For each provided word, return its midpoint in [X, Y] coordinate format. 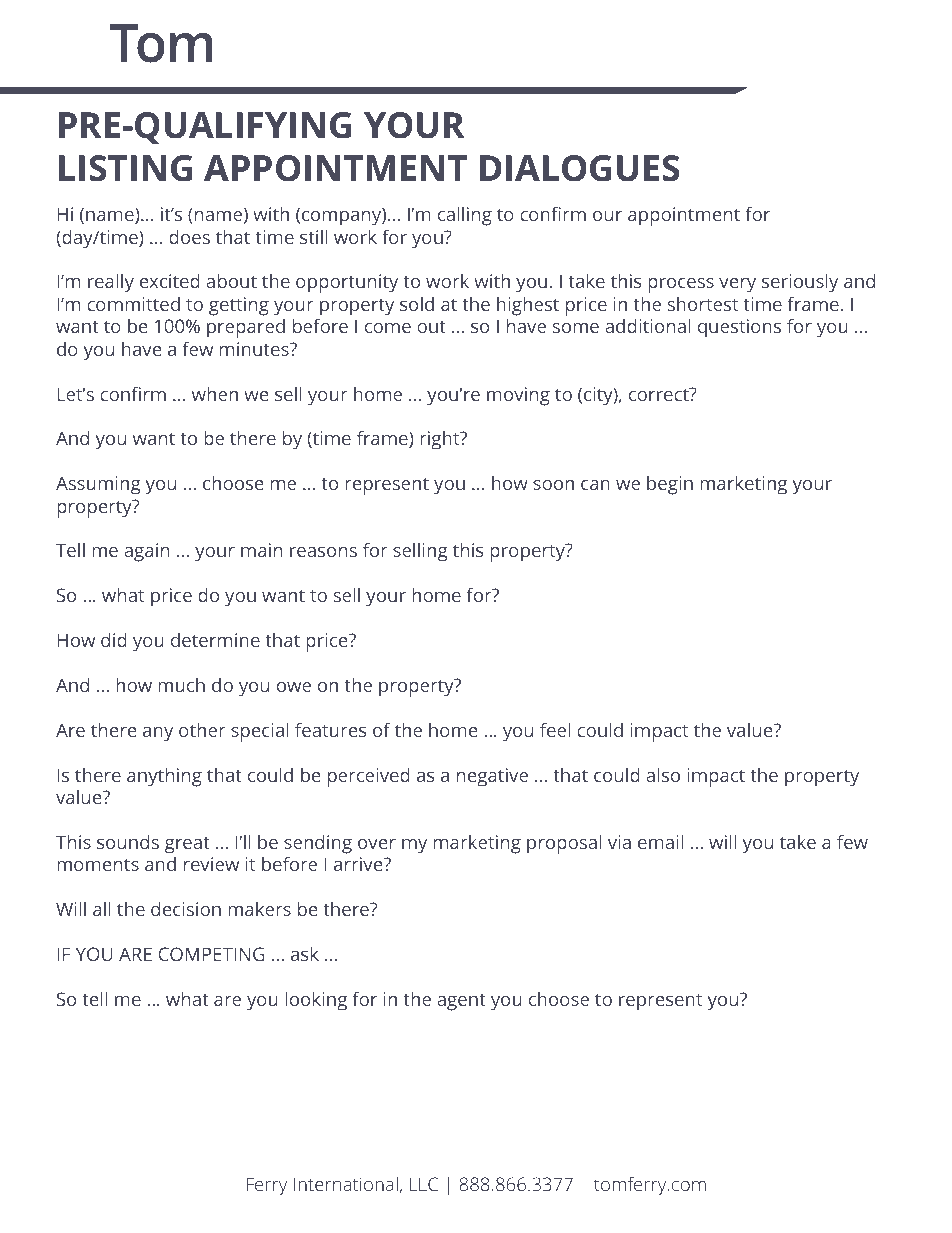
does [189, 237]
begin [670, 485]
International [346, 1184]
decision [186, 909]
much [181, 685]
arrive [359, 864]
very [737, 285]
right [441, 440]
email [660, 842]
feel [555, 730]
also [663, 775]
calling [465, 216]
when [215, 394]
